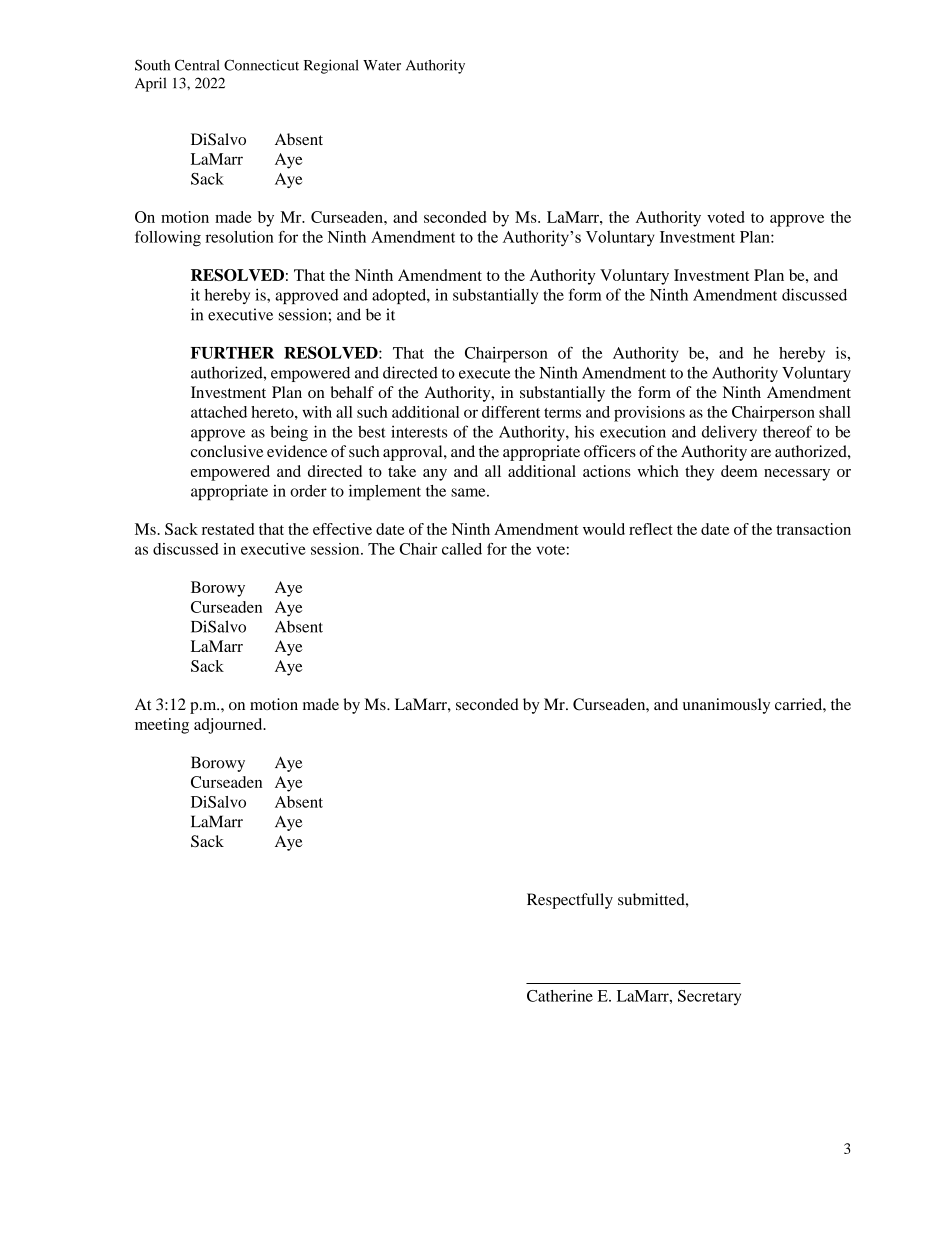 The height and width of the document is (1233, 952). What do you see at coordinates (570, 901) in the document?
I see `Respectfully` at bounding box center [570, 901].
